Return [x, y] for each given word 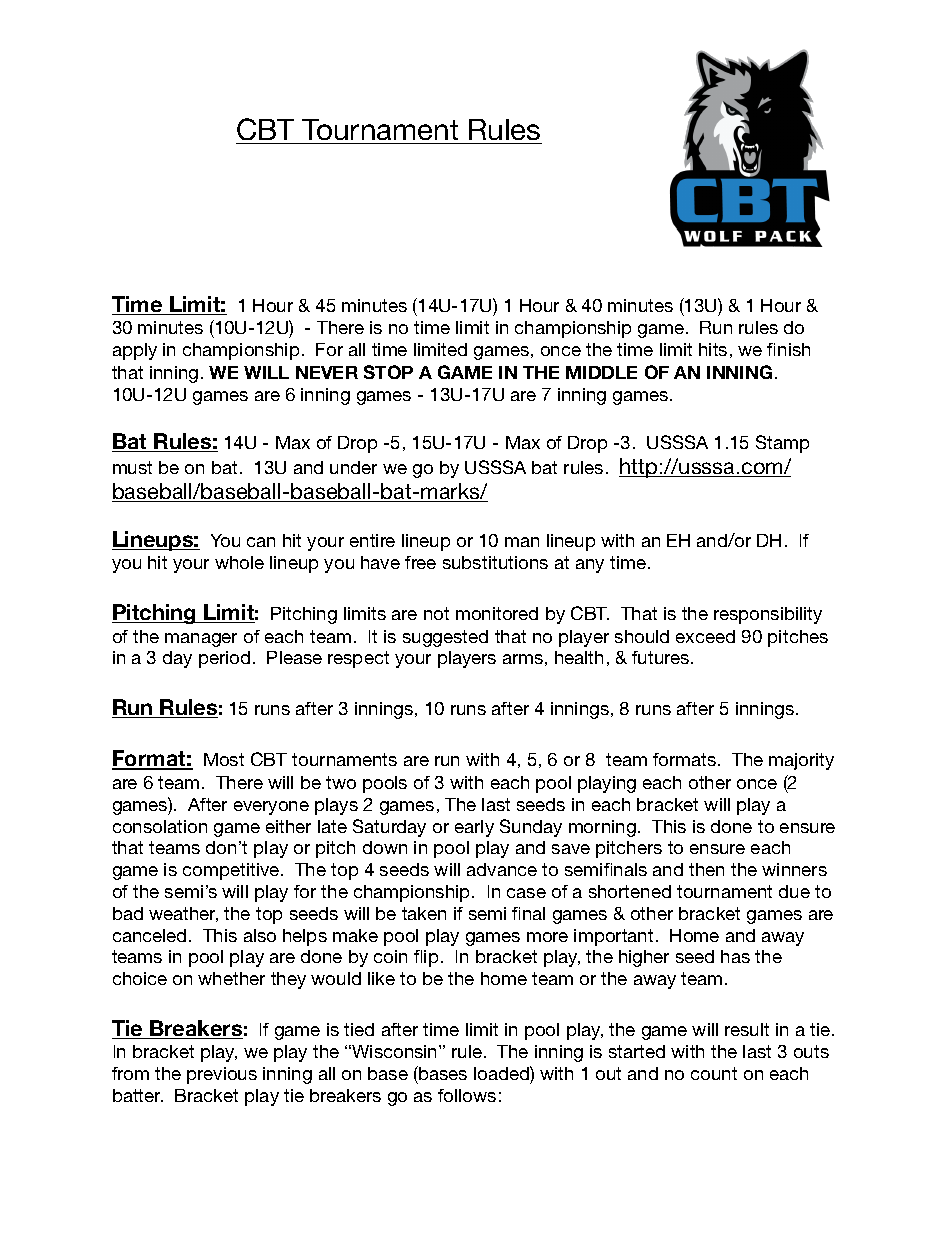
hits [713, 349]
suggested [445, 638]
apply [135, 351]
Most [224, 759]
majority [801, 761]
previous [222, 1075]
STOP [388, 372]
